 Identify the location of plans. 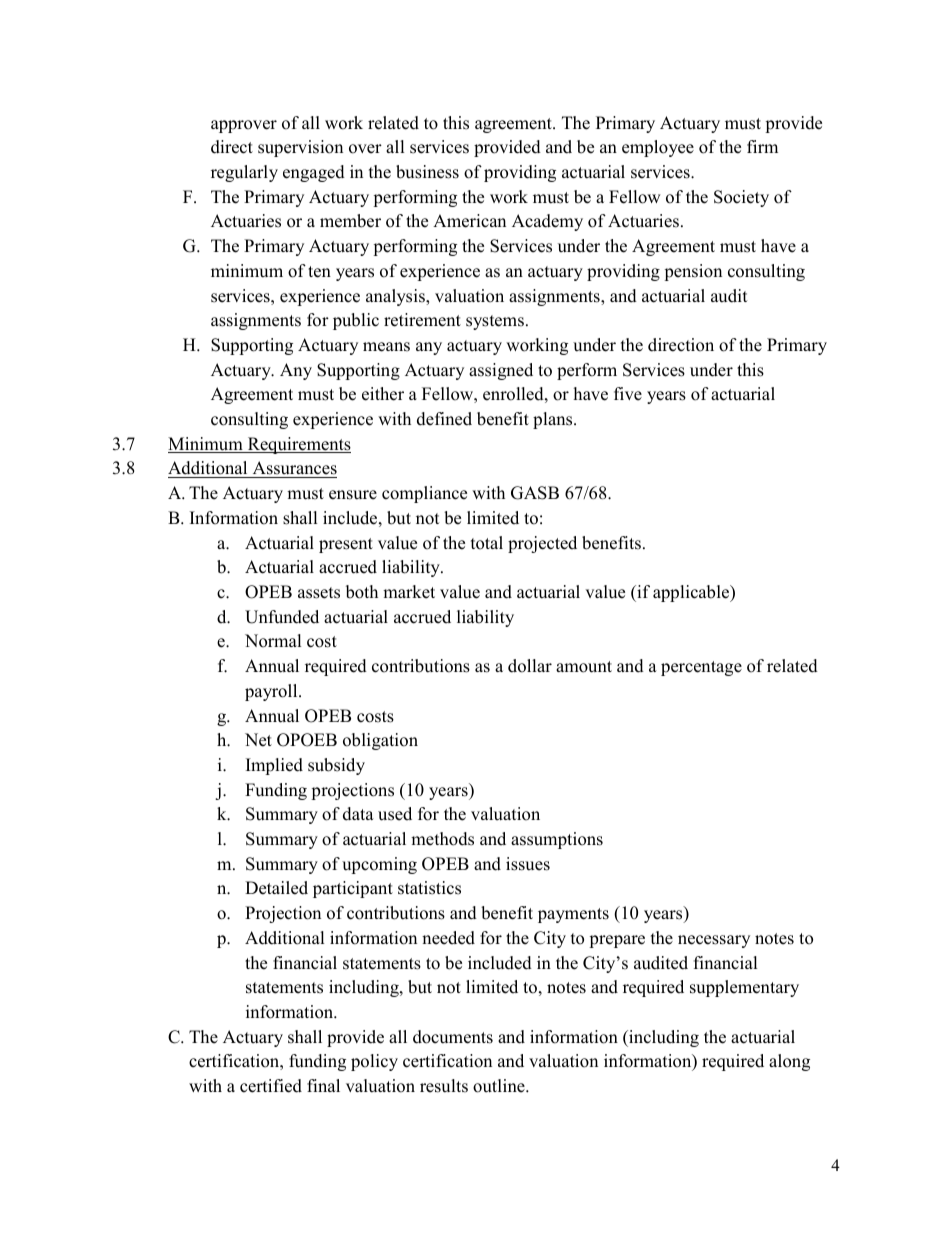
(554, 420).
